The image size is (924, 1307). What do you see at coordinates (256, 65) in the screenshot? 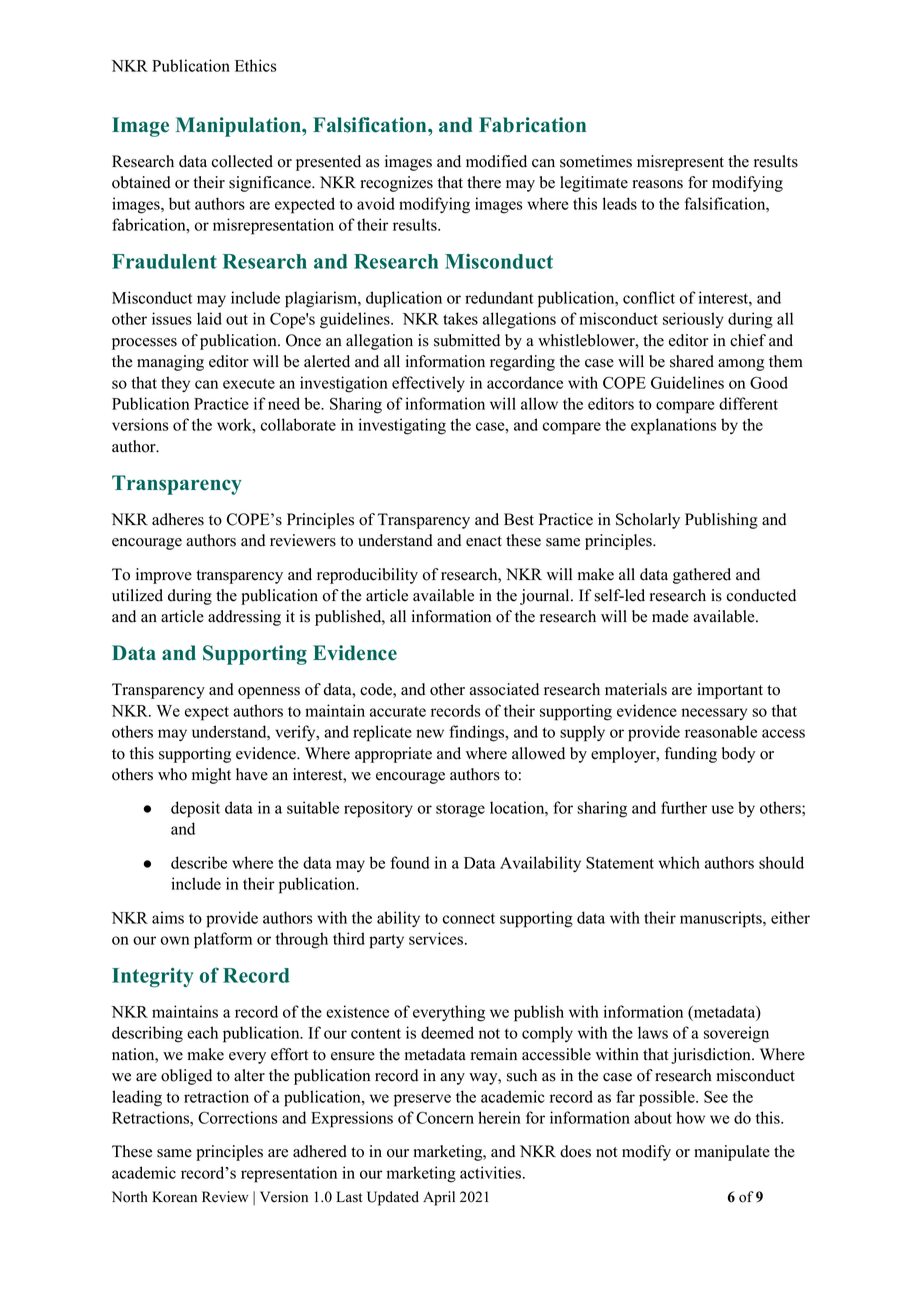
I see `Ethics` at bounding box center [256, 65].
